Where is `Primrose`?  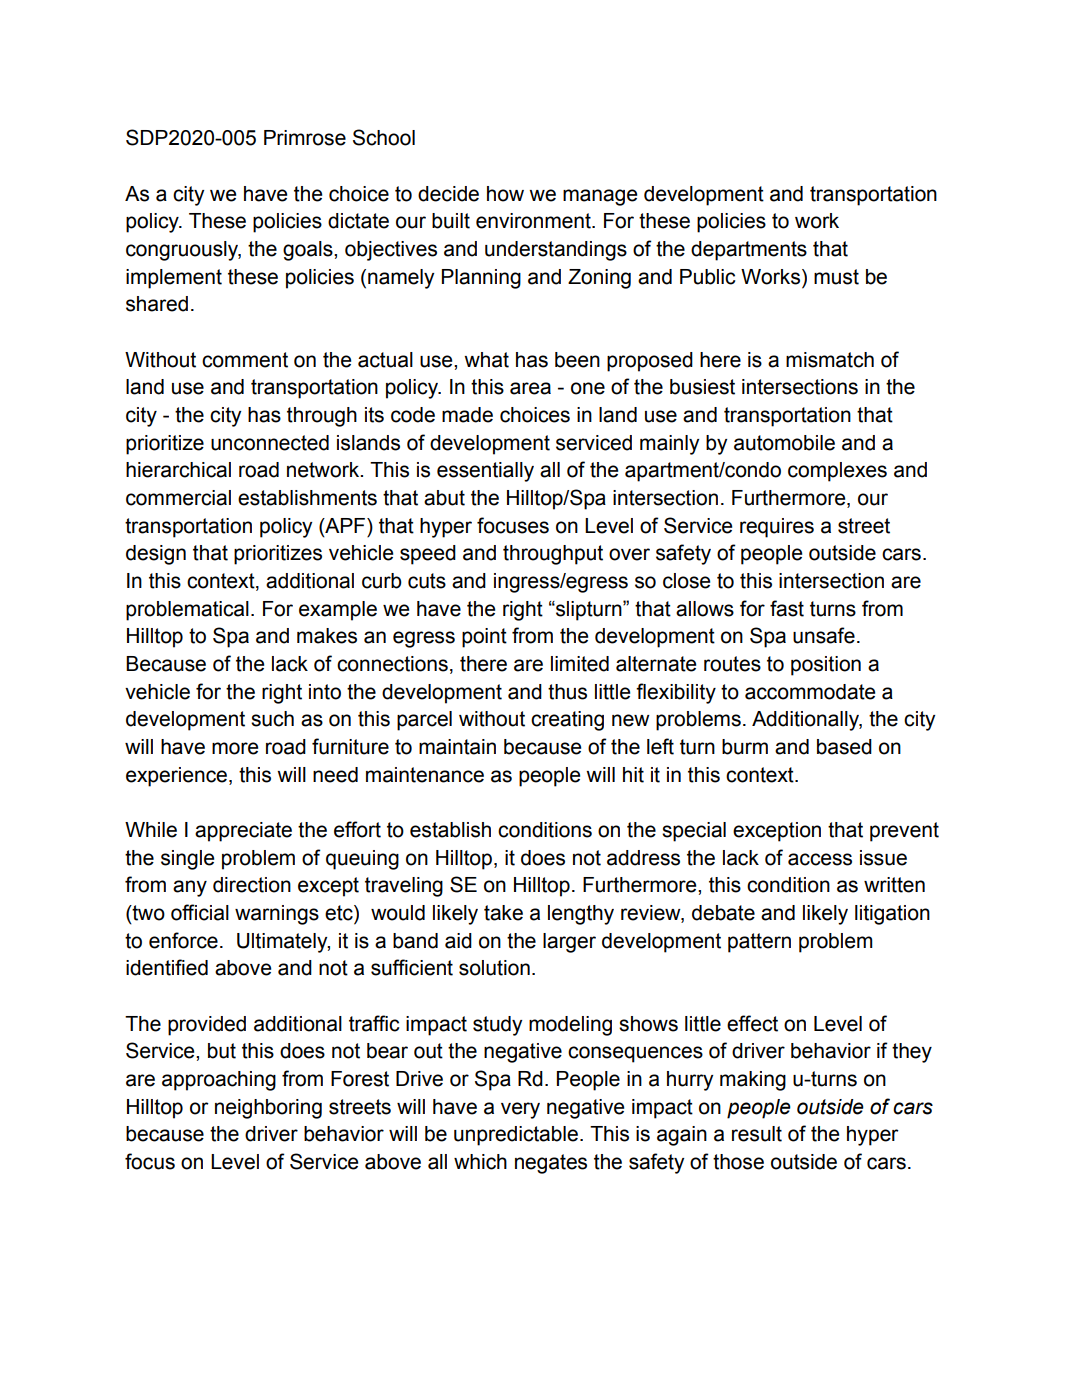 Primrose is located at coordinates (305, 138).
